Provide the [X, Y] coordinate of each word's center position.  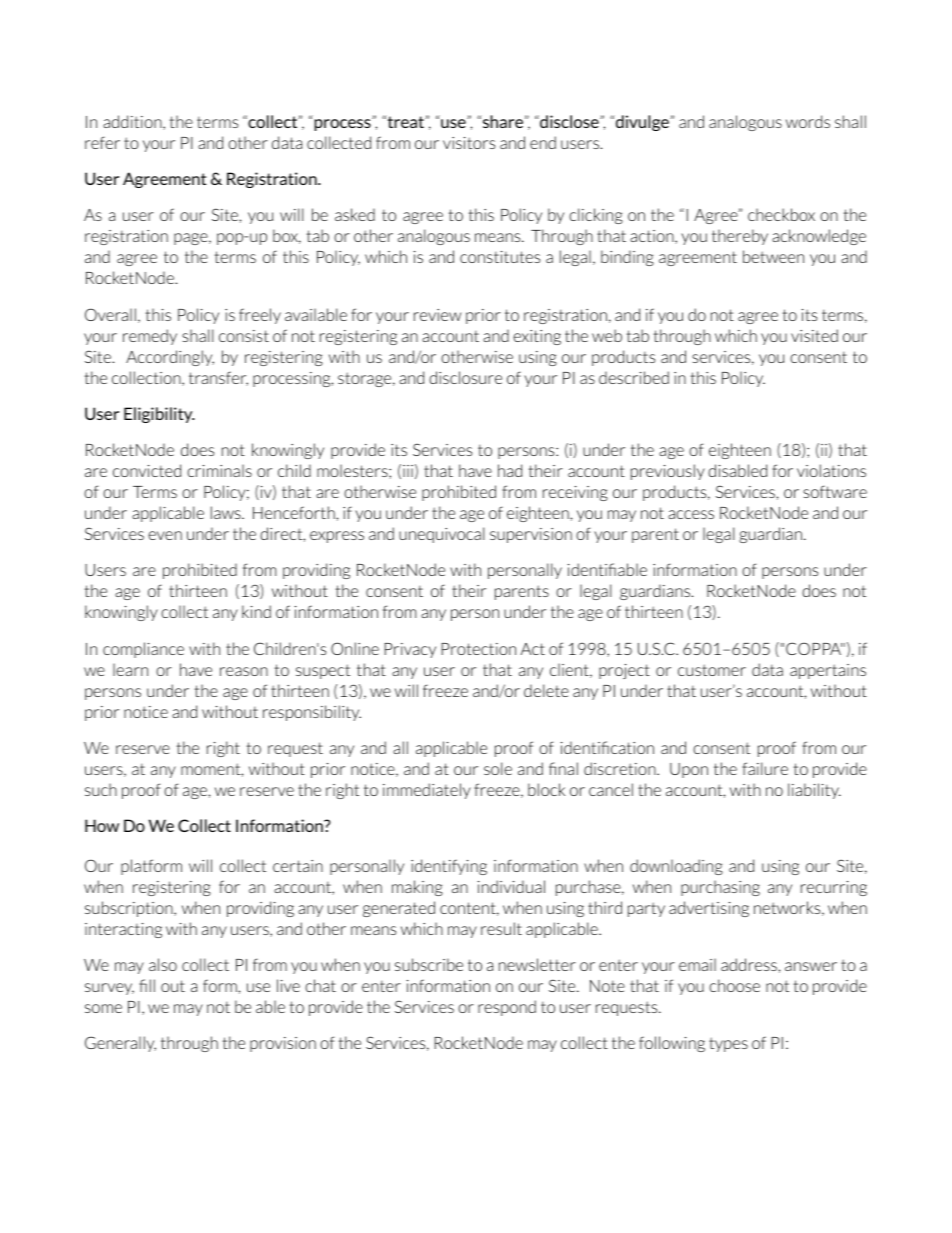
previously [668, 472]
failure [765, 768]
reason [244, 671]
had [510, 470]
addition [133, 122]
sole [498, 768]
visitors [469, 143]
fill [147, 985]
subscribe [429, 964]
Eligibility [159, 415]
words [808, 121]
